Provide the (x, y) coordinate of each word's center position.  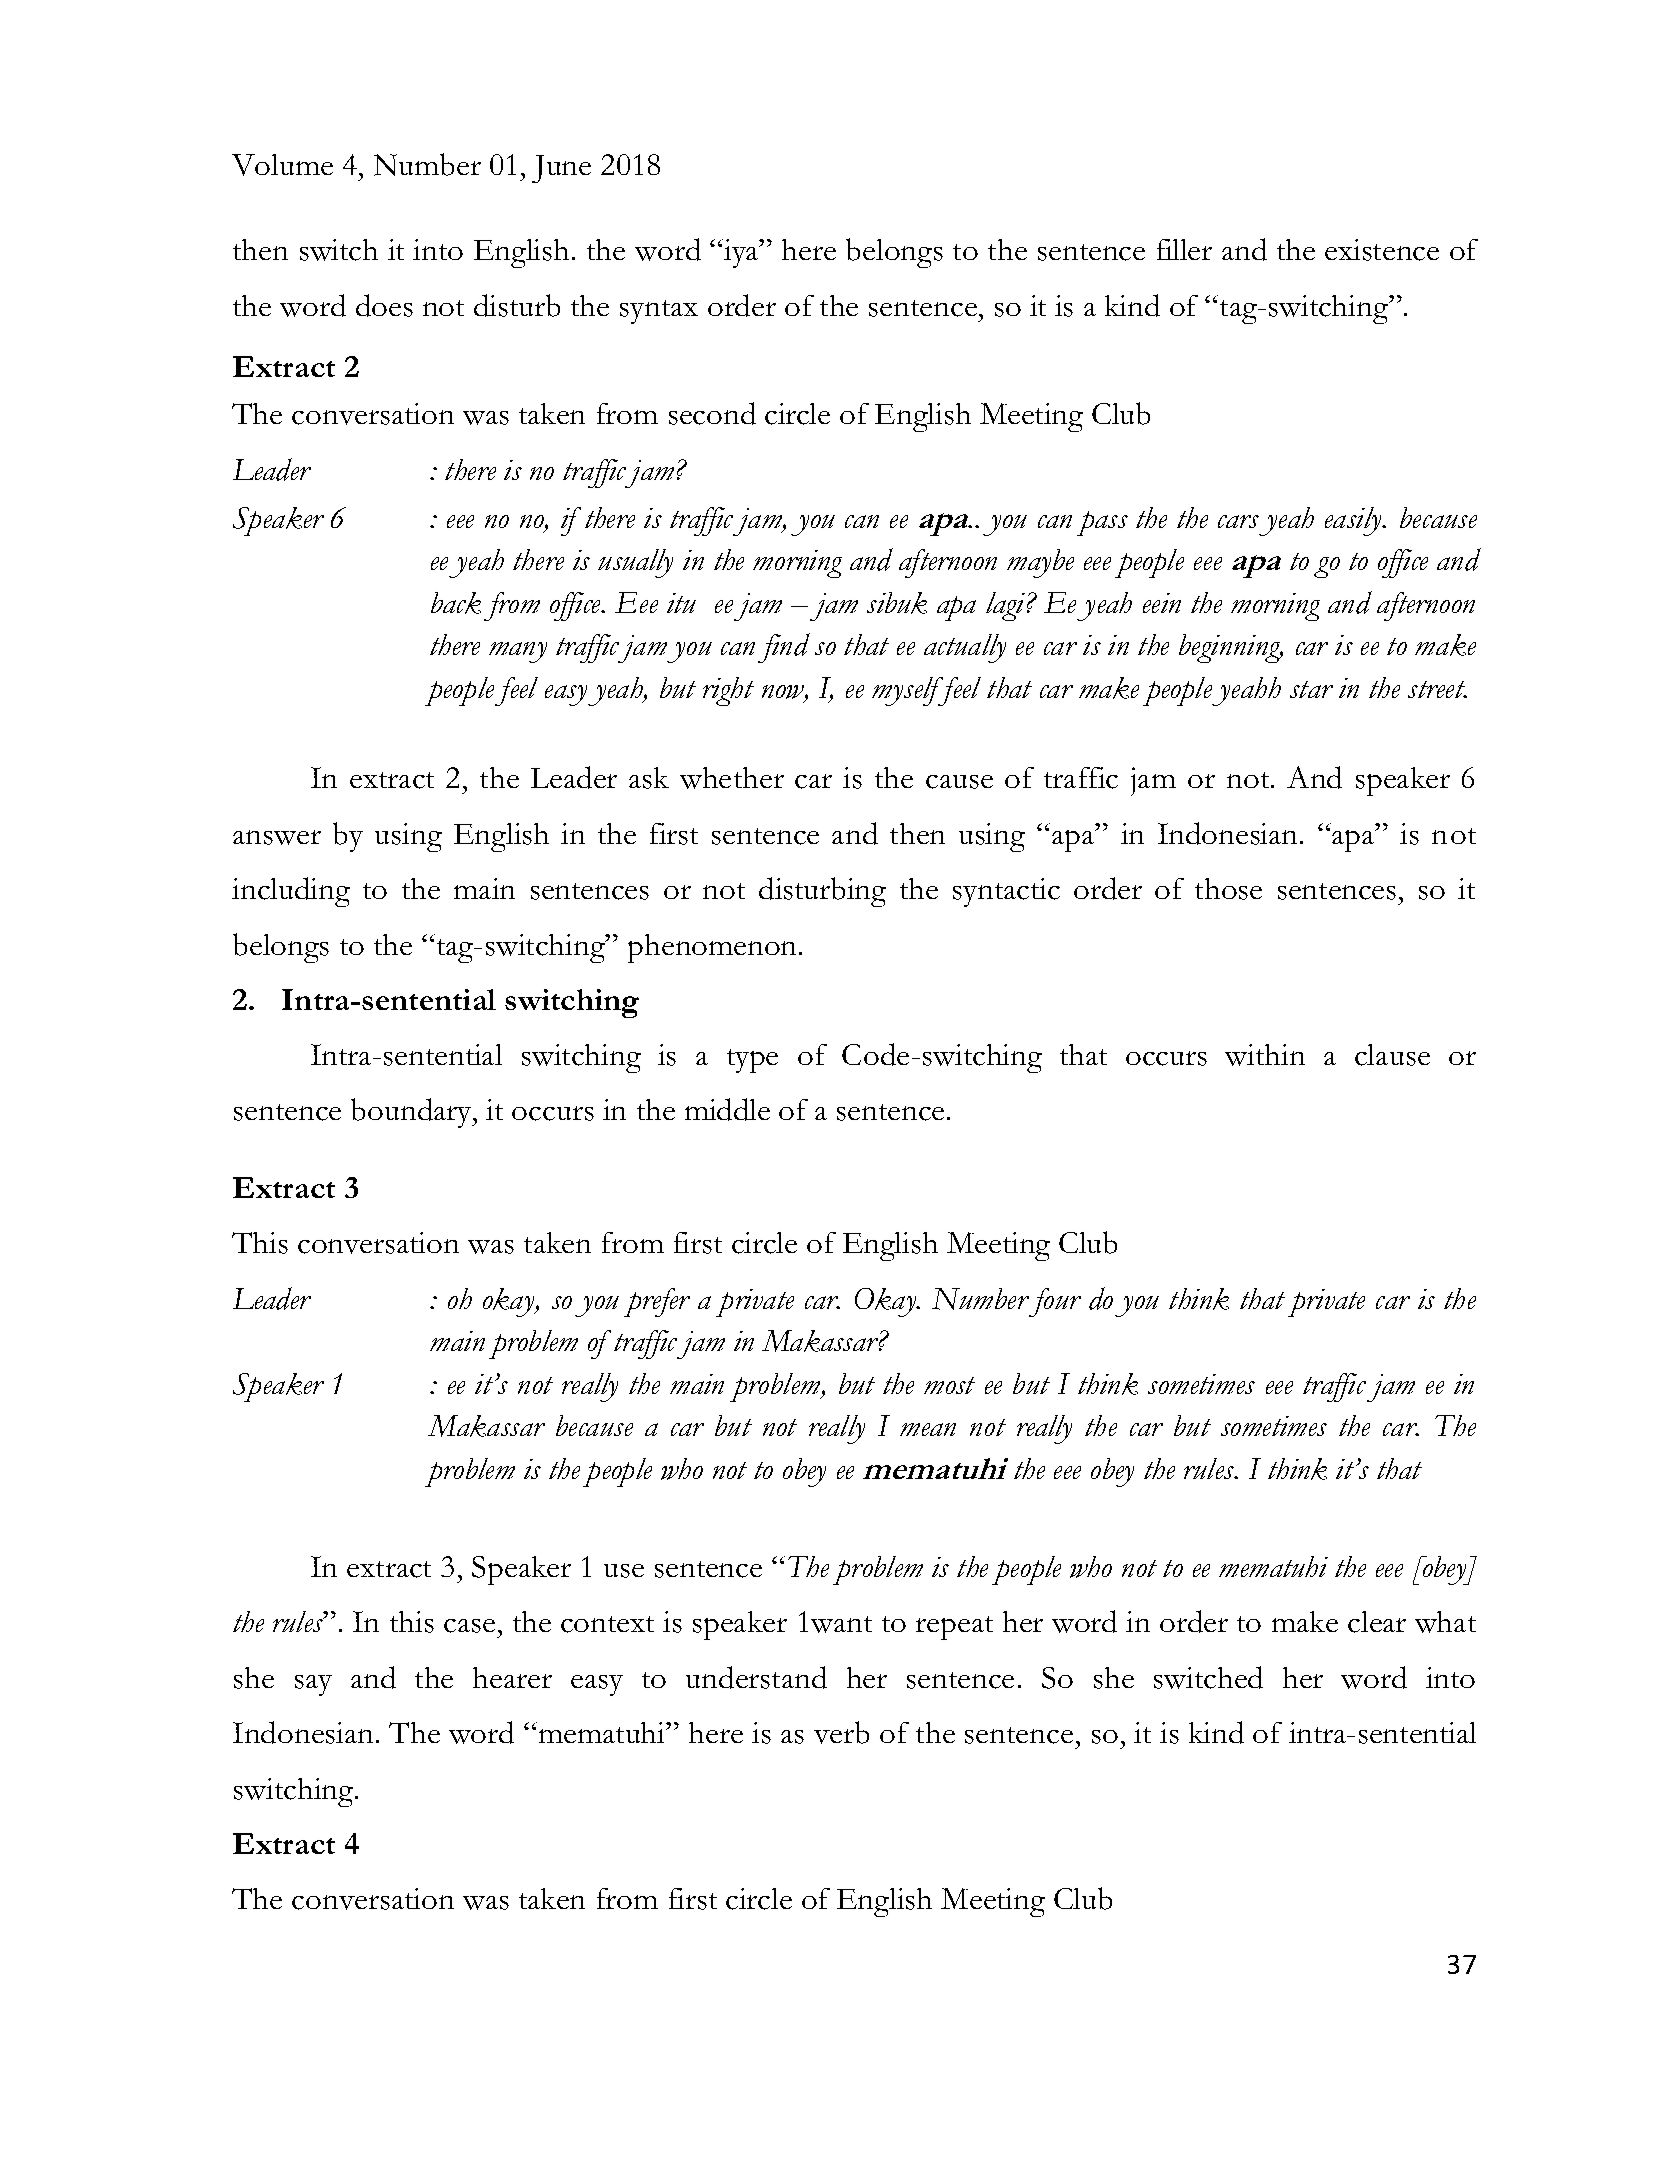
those (1228, 889)
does (384, 305)
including (291, 892)
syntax (659, 312)
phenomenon (714, 948)
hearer (512, 1677)
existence (1382, 250)
